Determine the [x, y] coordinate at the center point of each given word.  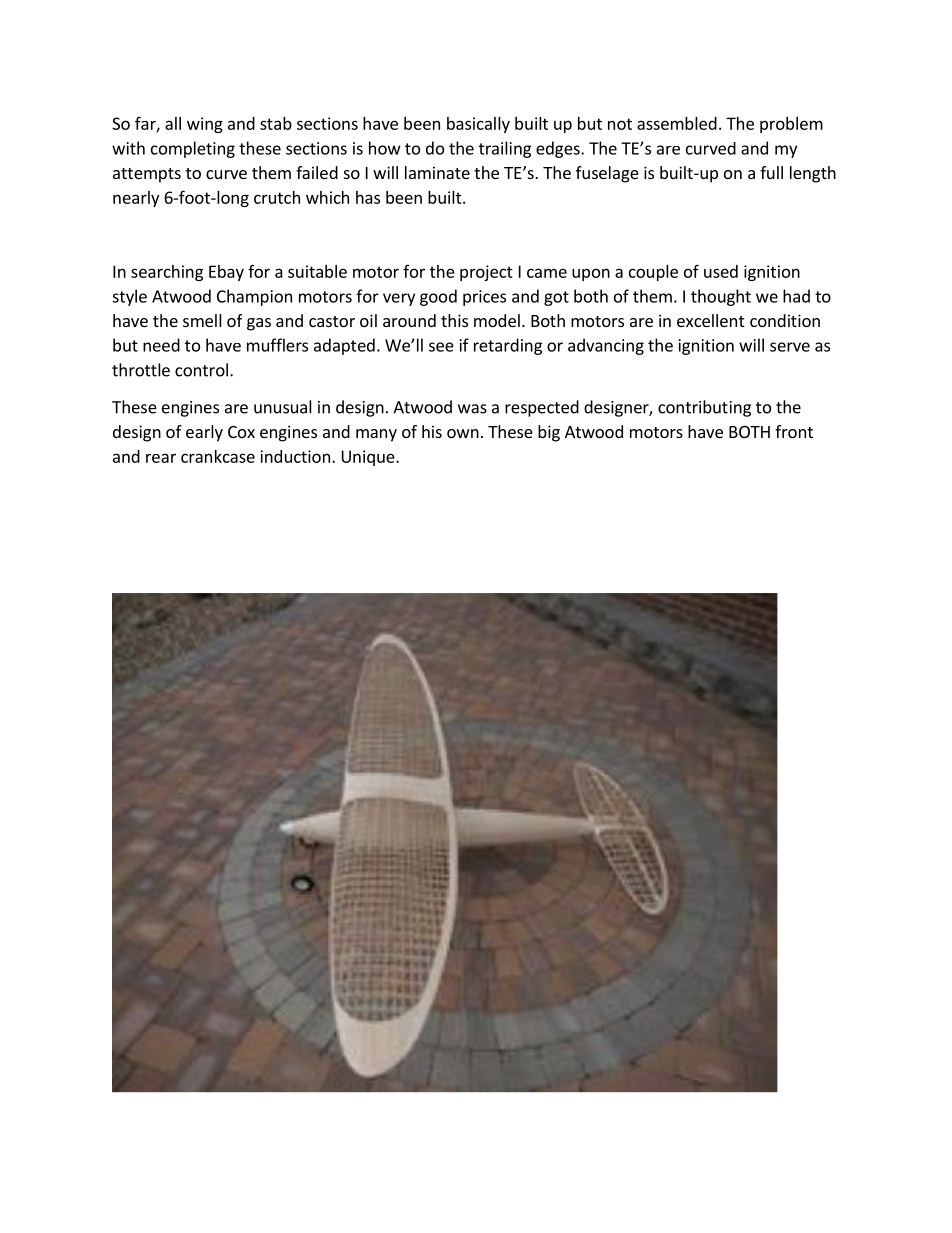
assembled [677, 123]
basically [478, 125]
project [486, 273]
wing [205, 125]
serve [790, 347]
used [721, 271]
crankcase [218, 456]
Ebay [226, 273]
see [441, 347]
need [161, 345]
